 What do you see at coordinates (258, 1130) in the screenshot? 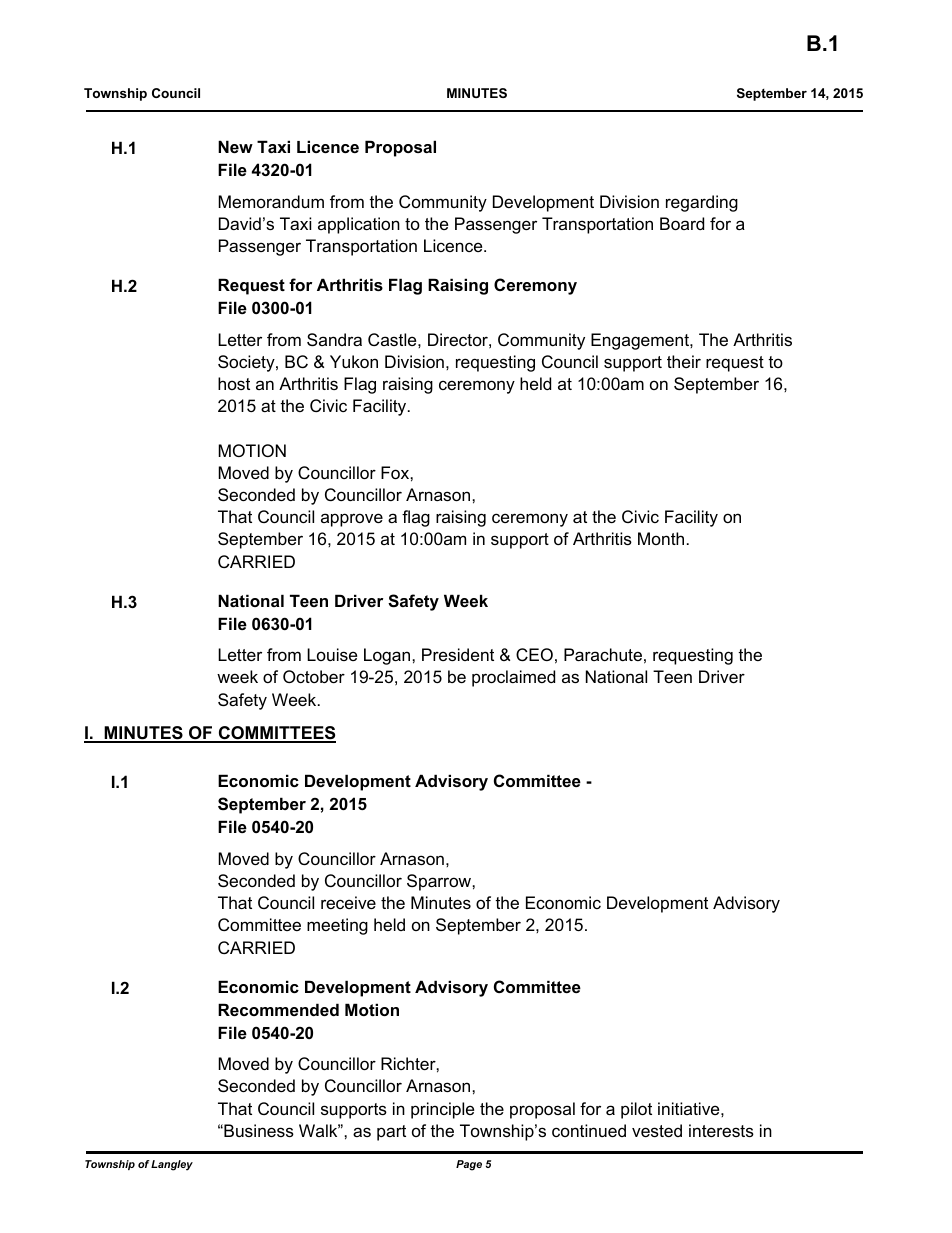
I see `Business` at bounding box center [258, 1130].
